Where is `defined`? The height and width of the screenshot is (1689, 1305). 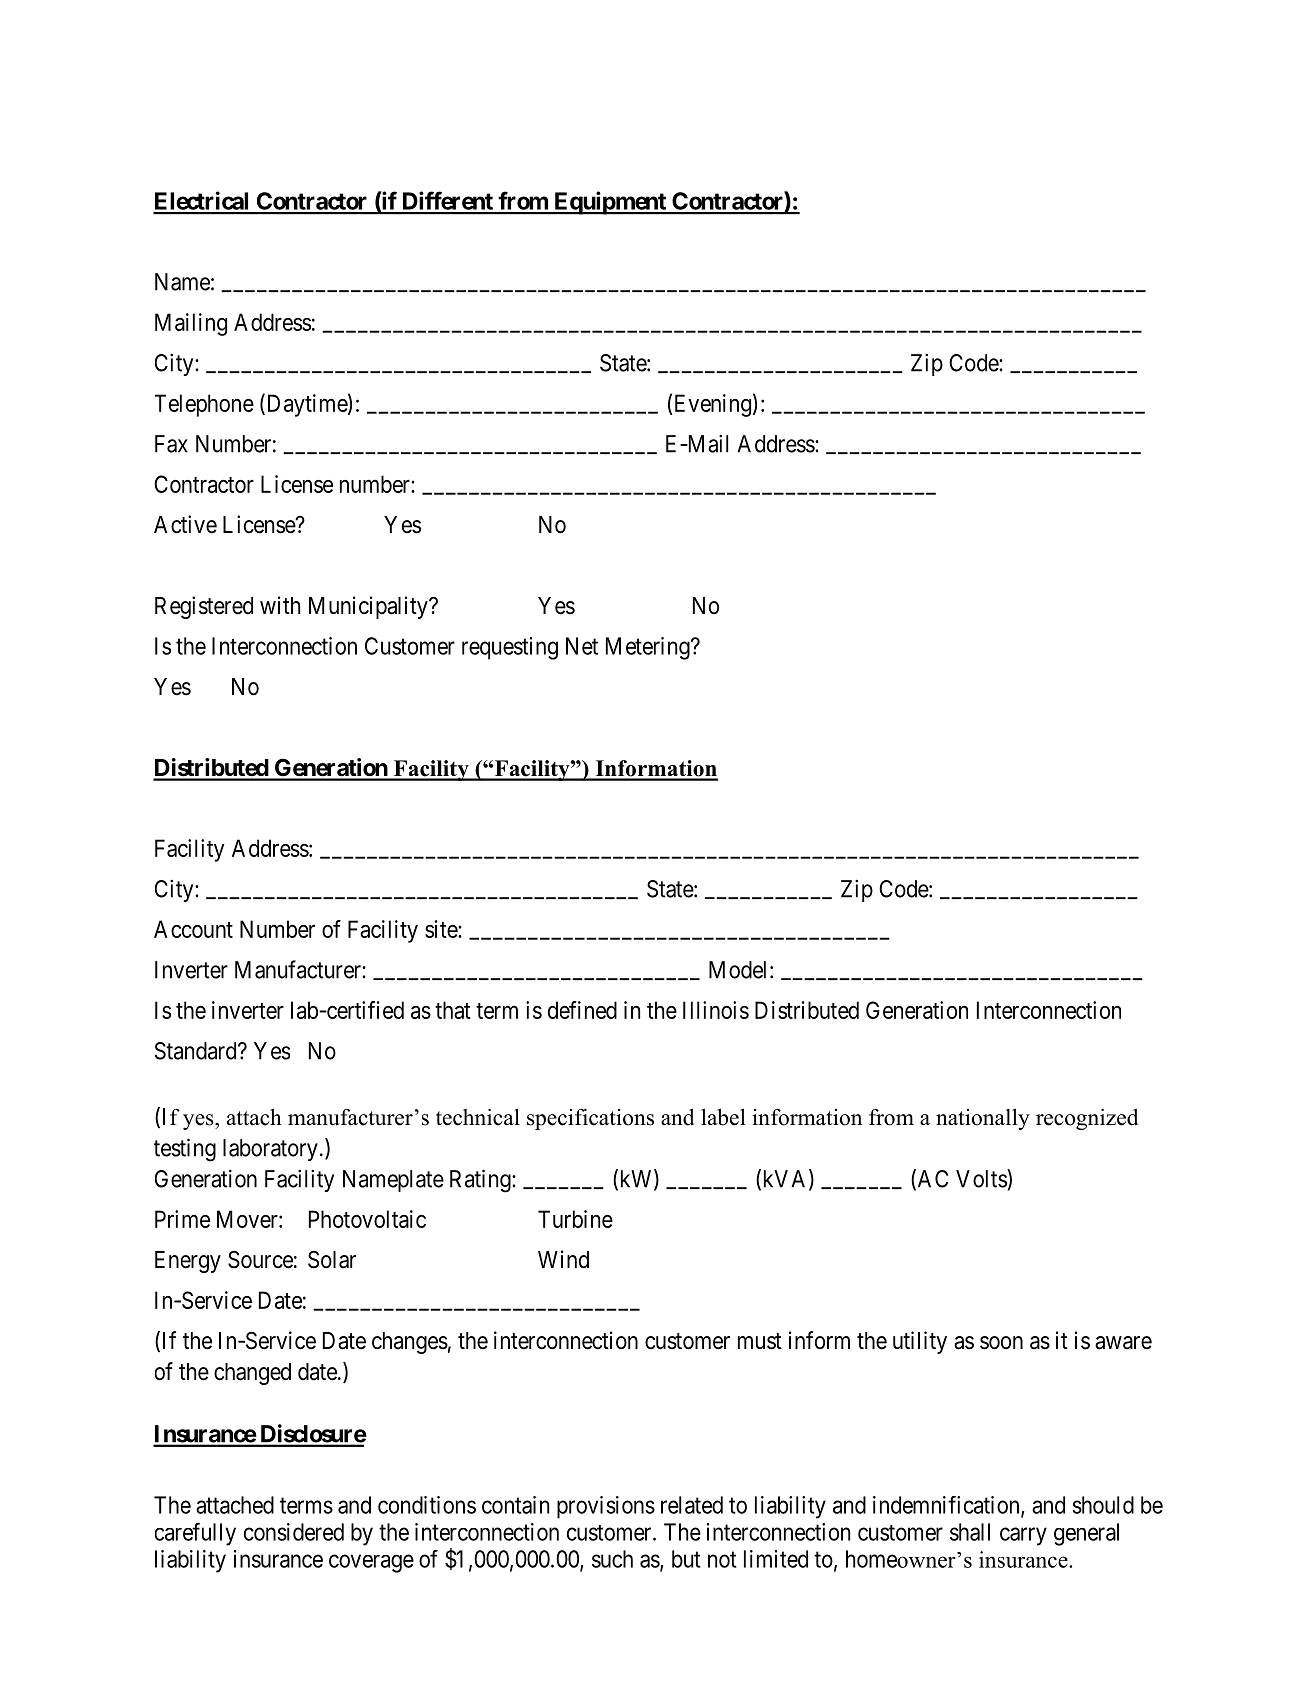 defined is located at coordinates (582, 1010).
